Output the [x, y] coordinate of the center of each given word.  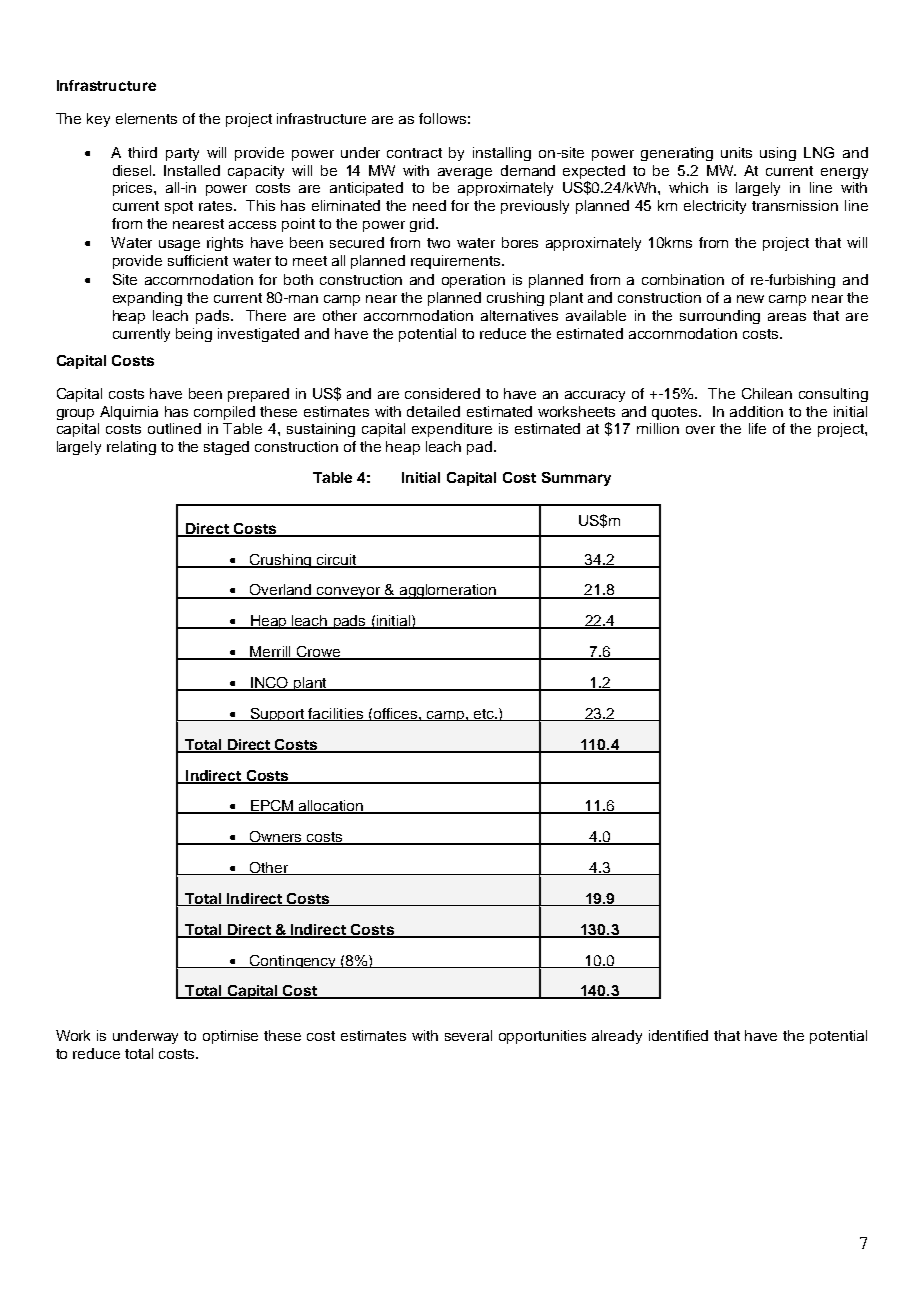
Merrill [270, 653]
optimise [230, 1037]
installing [502, 154]
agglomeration [448, 591]
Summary [576, 479]
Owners [276, 838]
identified [678, 1035]
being [194, 335]
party [182, 154]
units [736, 152]
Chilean [767, 393]
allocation [331, 807]
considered [442, 393]
